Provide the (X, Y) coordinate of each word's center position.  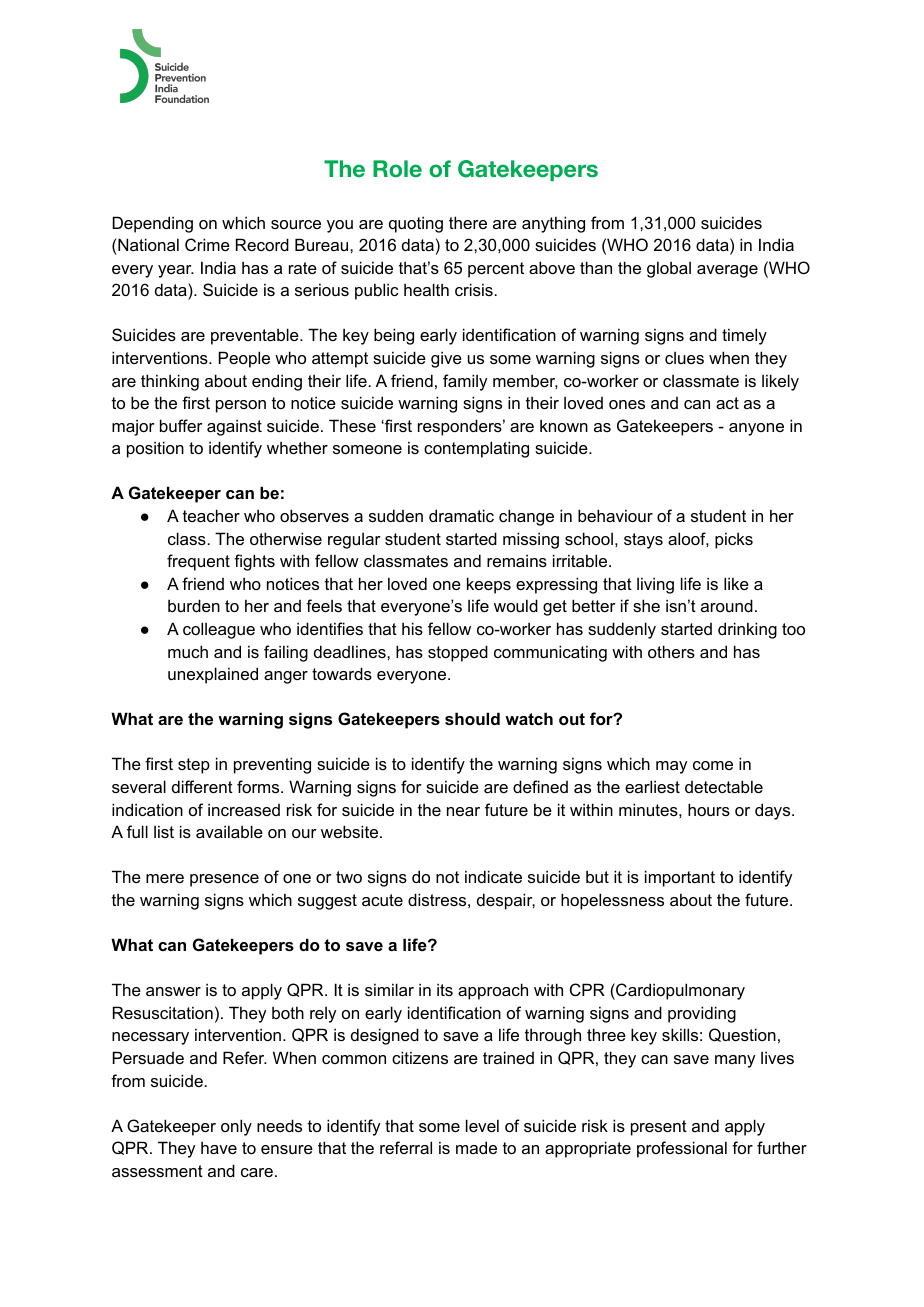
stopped (458, 653)
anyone (756, 429)
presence (224, 880)
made (476, 1147)
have (219, 1147)
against (234, 427)
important (680, 878)
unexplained (213, 675)
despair (506, 901)
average (727, 271)
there (468, 222)
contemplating (476, 449)
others (671, 651)
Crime (207, 244)
